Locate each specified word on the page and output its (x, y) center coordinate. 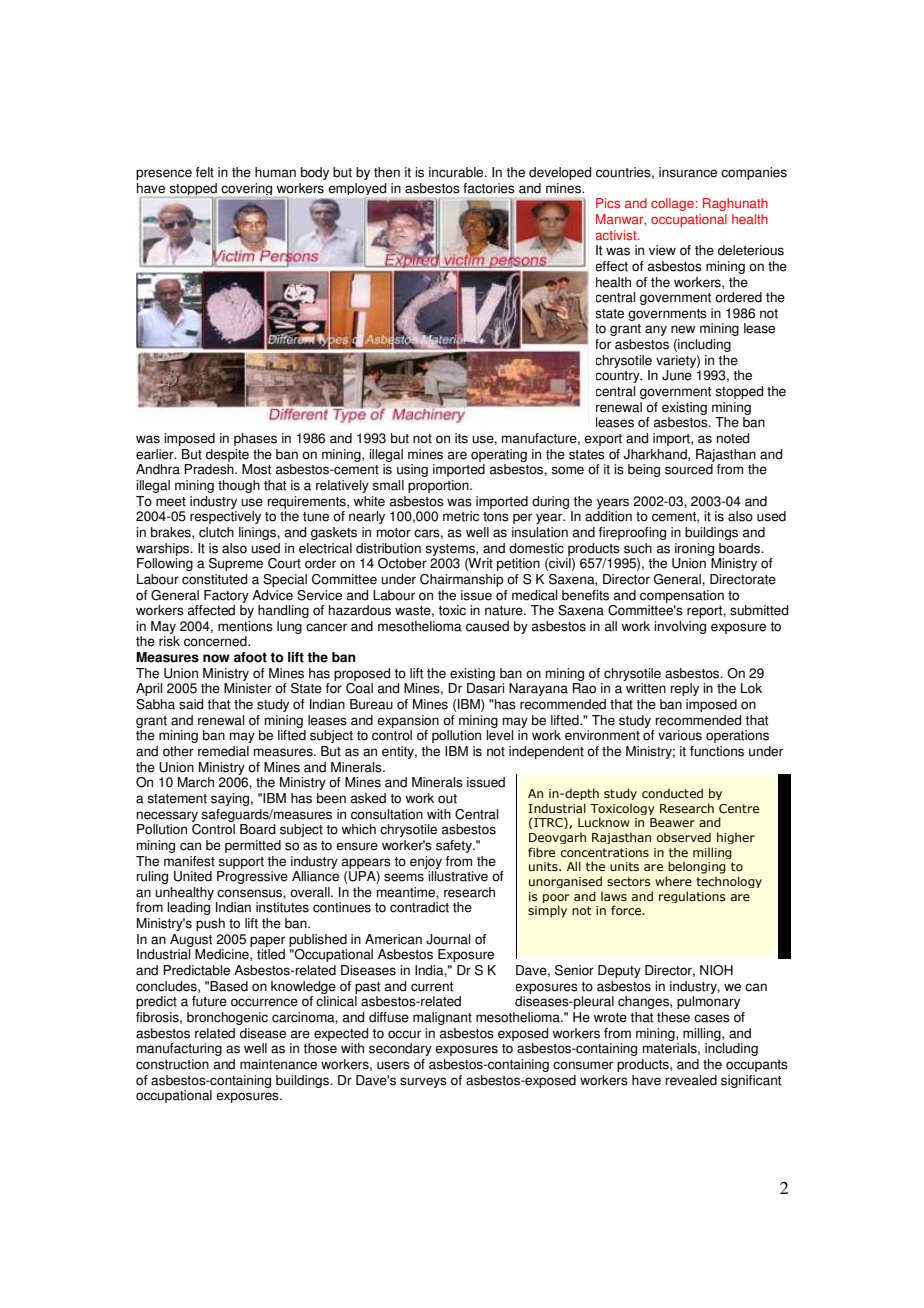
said (191, 704)
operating (499, 455)
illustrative (458, 876)
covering (246, 189)
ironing (694, 549)
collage (672, 204)
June (677, 375)
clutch (216, 532)
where (673, 881)
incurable (457, 172)
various (680, 735)
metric (461, 516)
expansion (408, 721)
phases (255, 439)
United (193, 876)
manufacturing (179, 1049)
